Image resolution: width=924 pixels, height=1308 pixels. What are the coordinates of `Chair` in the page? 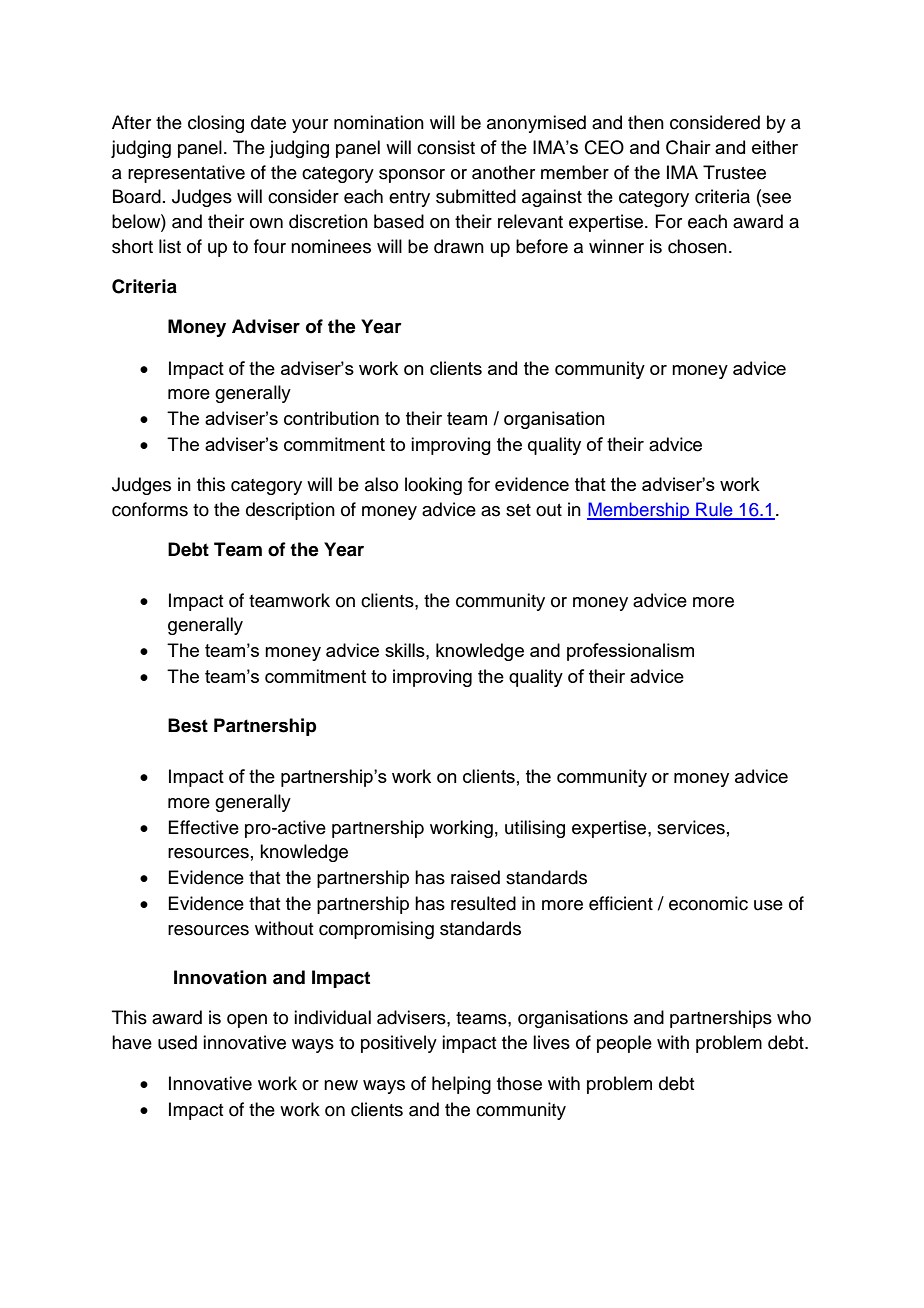 It's located at (688, 147).
